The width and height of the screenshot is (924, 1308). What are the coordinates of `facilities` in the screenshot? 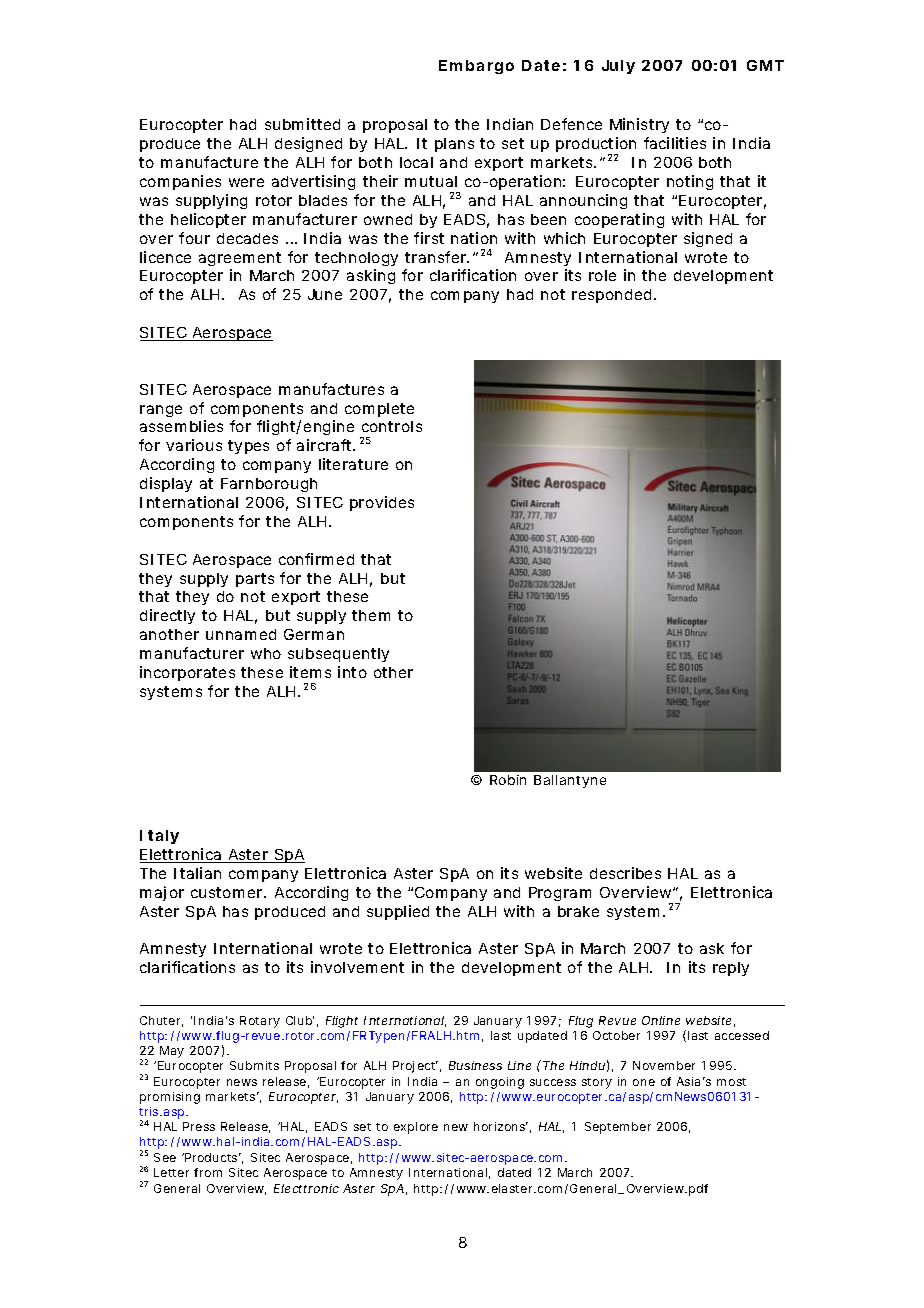 It's located at (675, 143).
